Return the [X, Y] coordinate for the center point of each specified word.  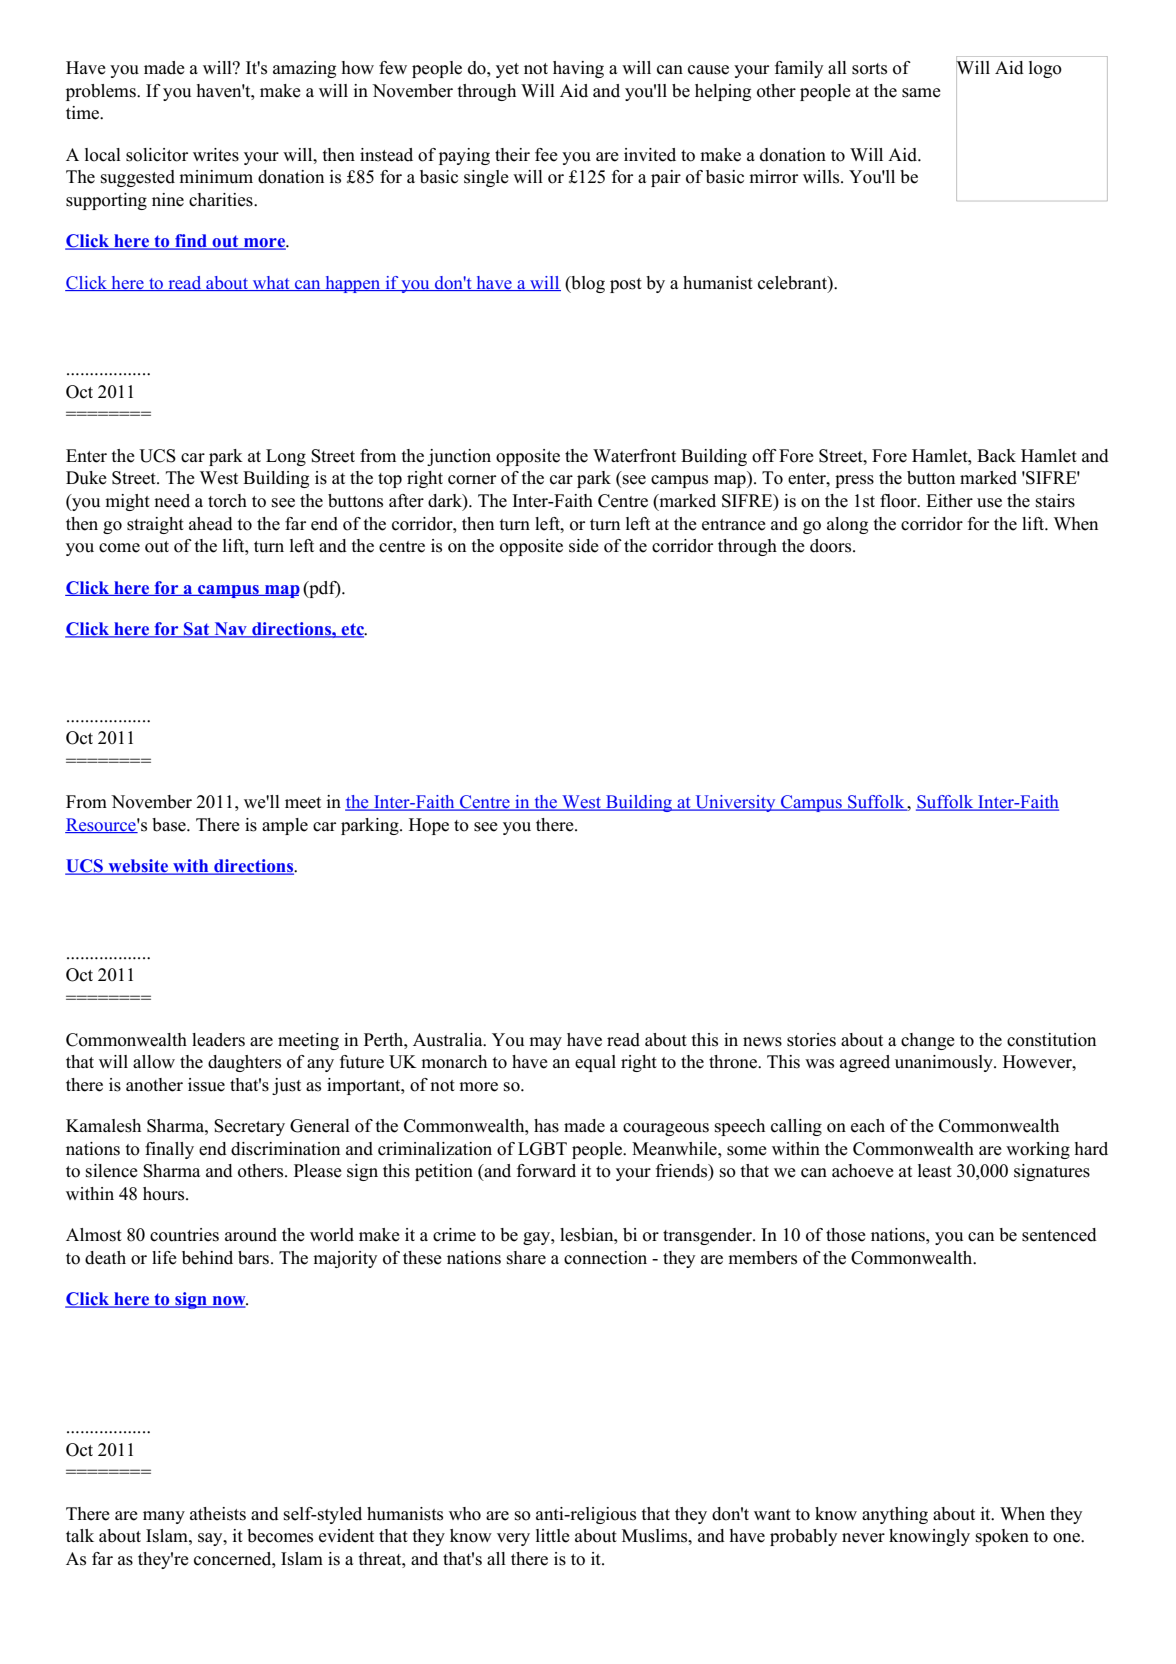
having [578, 69]
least [935, 1171]
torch [227, 501]
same [921, 93]
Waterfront [634, 456]
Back [996, 456]
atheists [218, 1514]
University [735, 803]
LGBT [542, 1149]
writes [216, 155]
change [928, 1041]
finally [169, 1150]
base [170, 825]
